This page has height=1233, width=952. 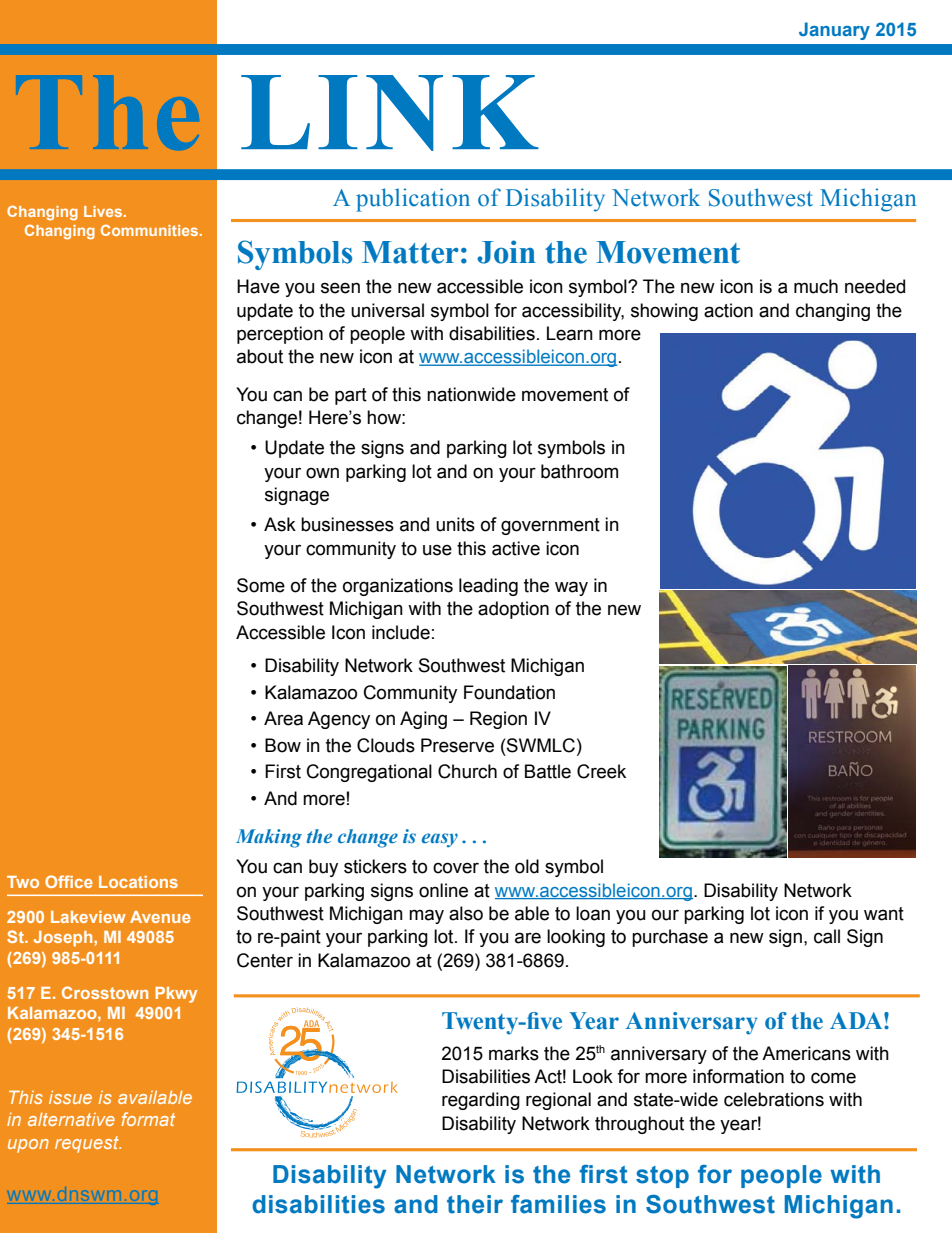 I want to click on January, so click(x=834, y=31).
